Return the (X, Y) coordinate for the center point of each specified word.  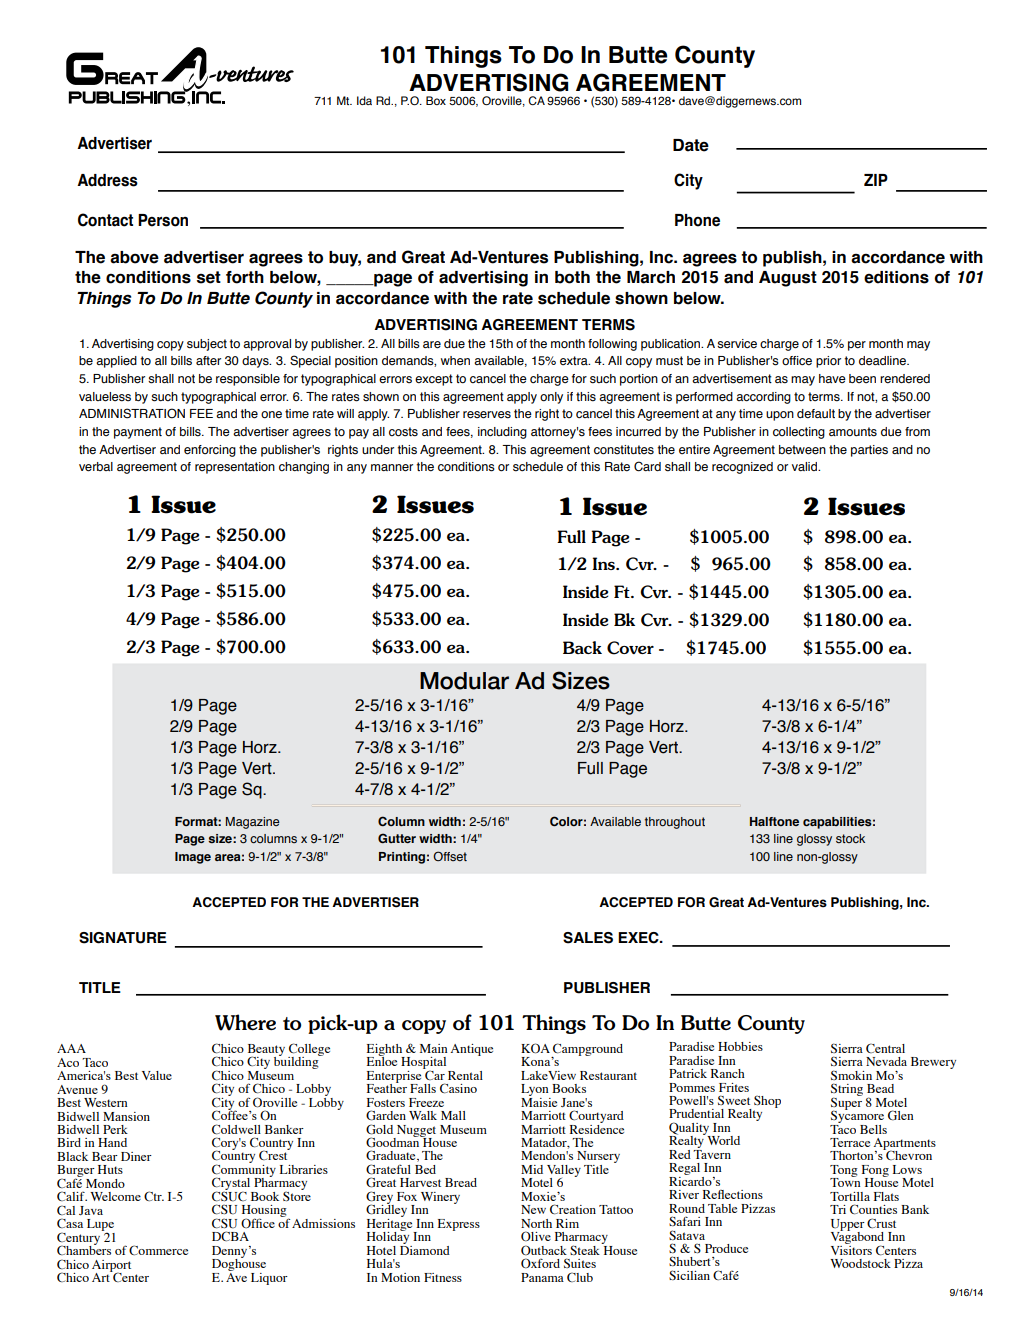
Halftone (774, 821)
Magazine (253, 823)
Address (107, 180)
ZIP (876, 180)
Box (436, 100)
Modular (464, 681)
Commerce (158, 1250)
